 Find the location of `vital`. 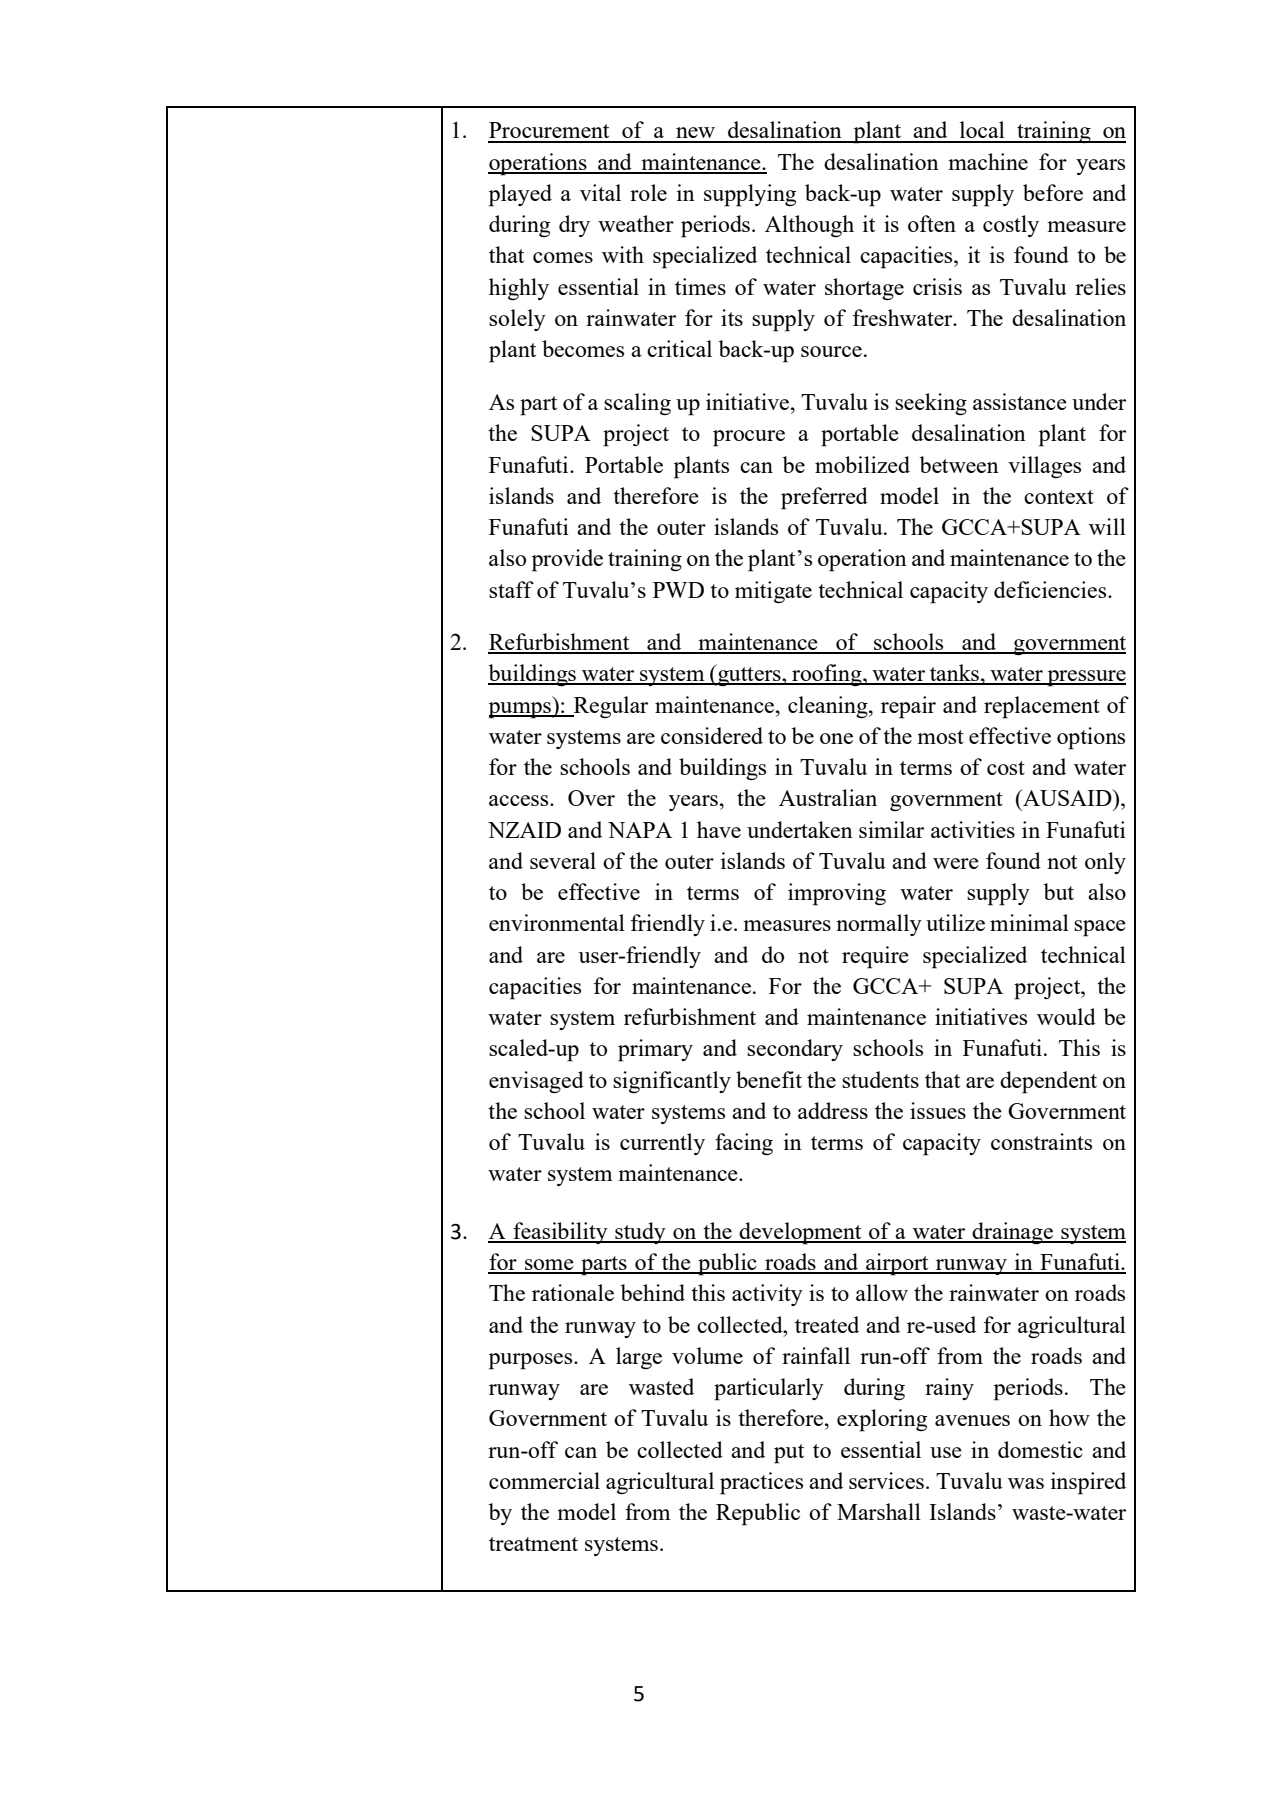

vital is located at coordinates (600, 192).
